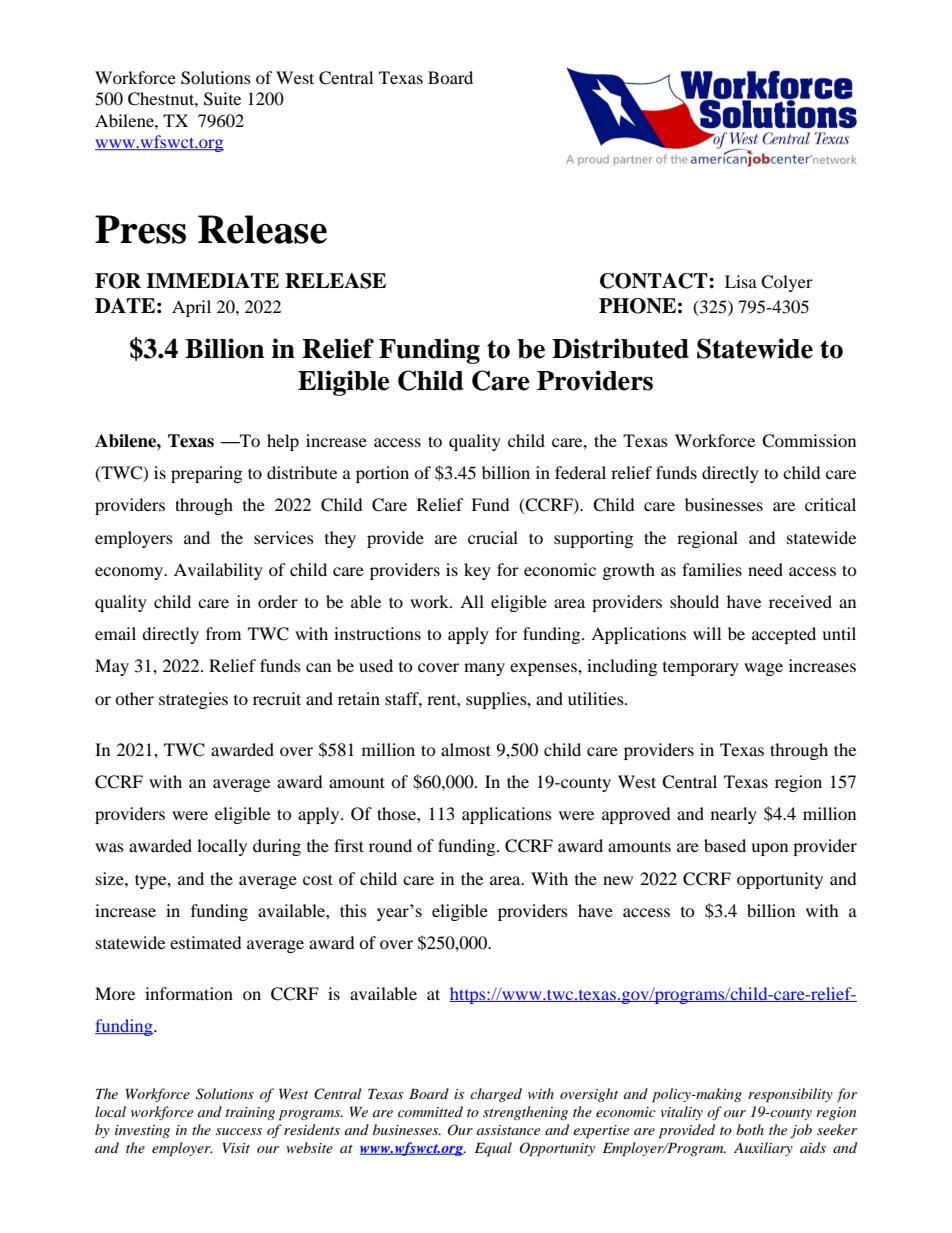  I want to click on from, so click(223, 633).
